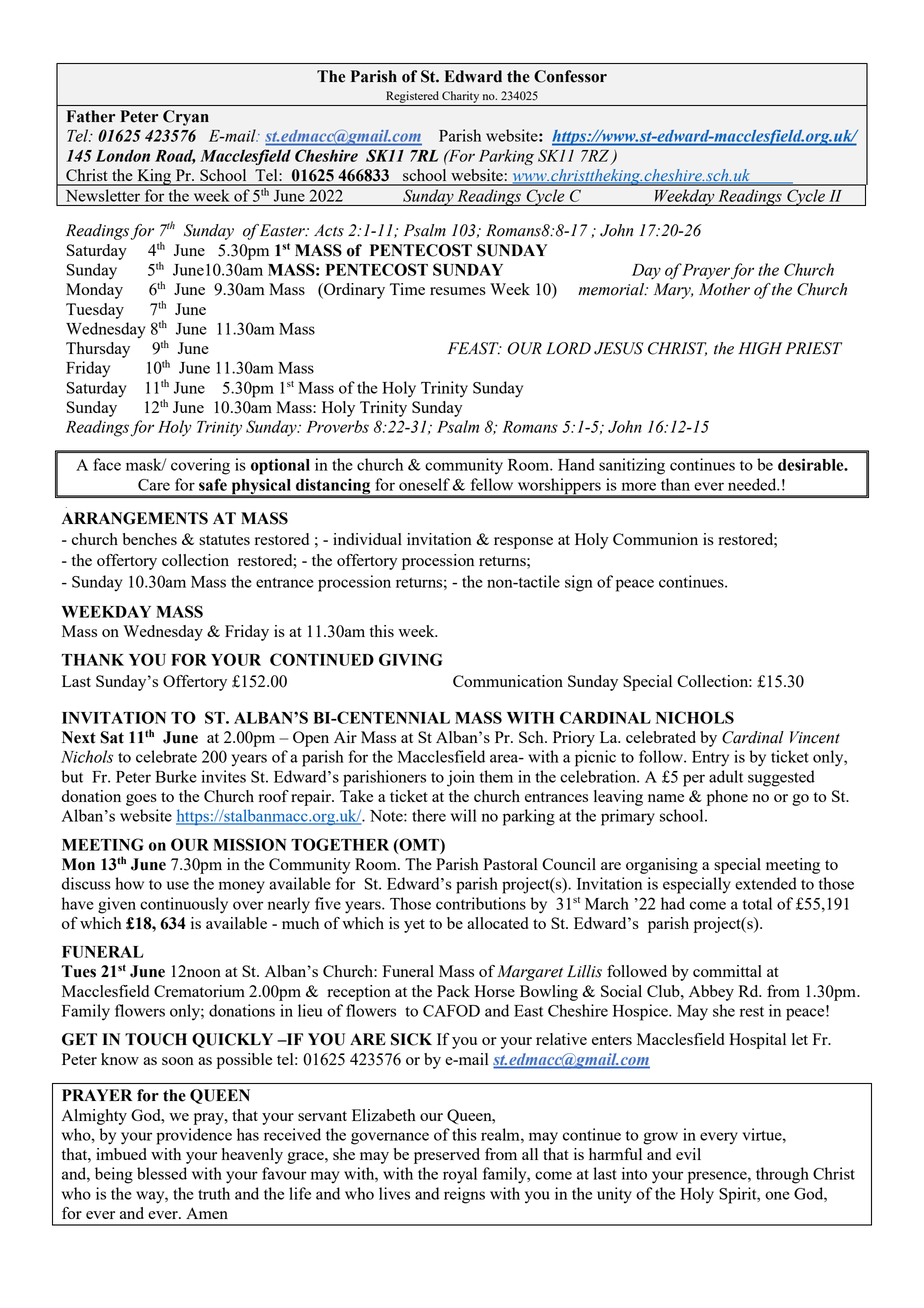 The width and height of the screenshot is (924, 1308). I want to click on Charity, so click(460, 97).
